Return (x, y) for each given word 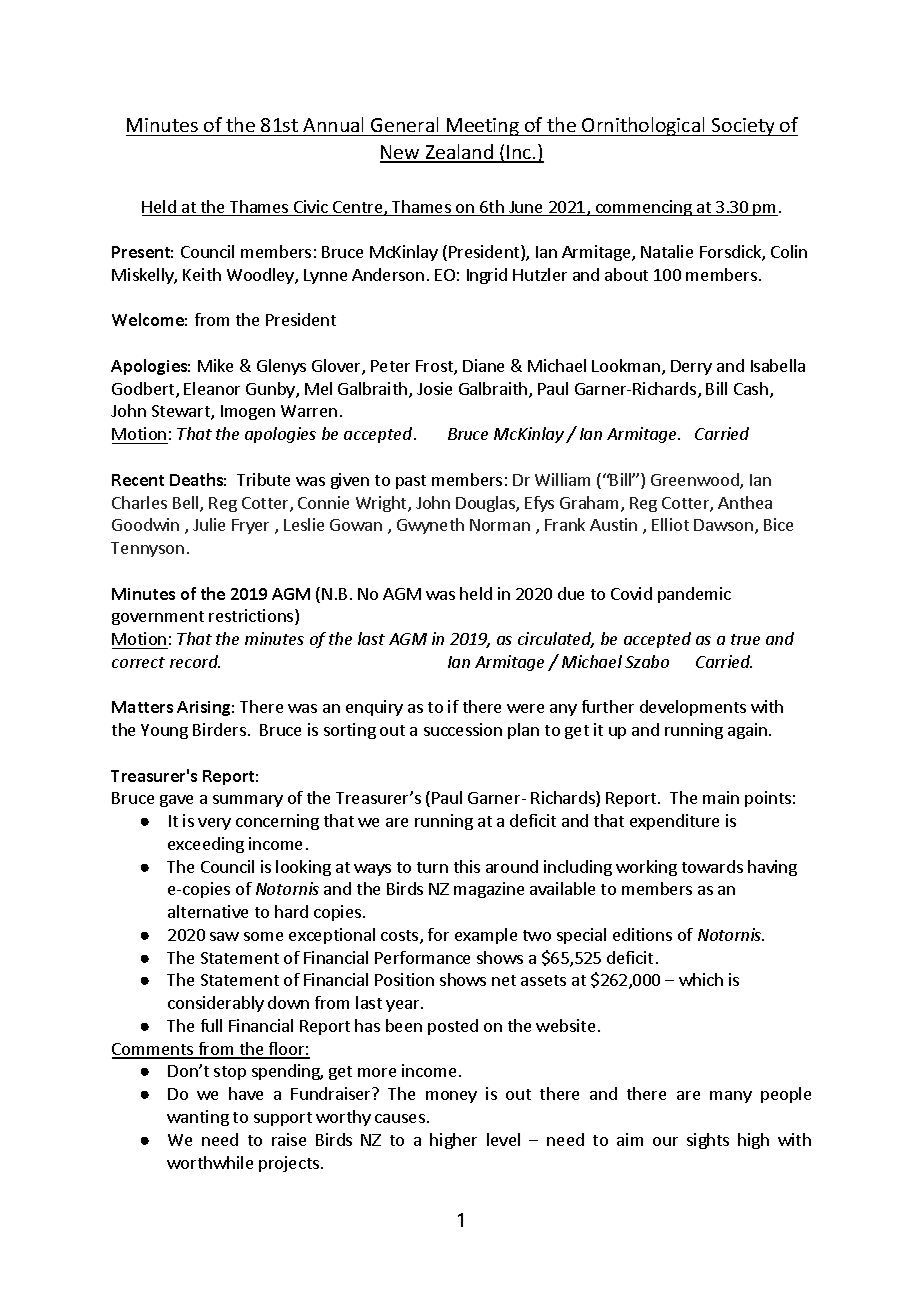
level (503, 1139)
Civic (311, 208)
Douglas (486, 504)
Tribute (263, 479)
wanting (198, 1118)
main (721, 797)
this (467, 866)
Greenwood (696, 481)
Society (743, 127)
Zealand (459, 153)
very (214, 824)
